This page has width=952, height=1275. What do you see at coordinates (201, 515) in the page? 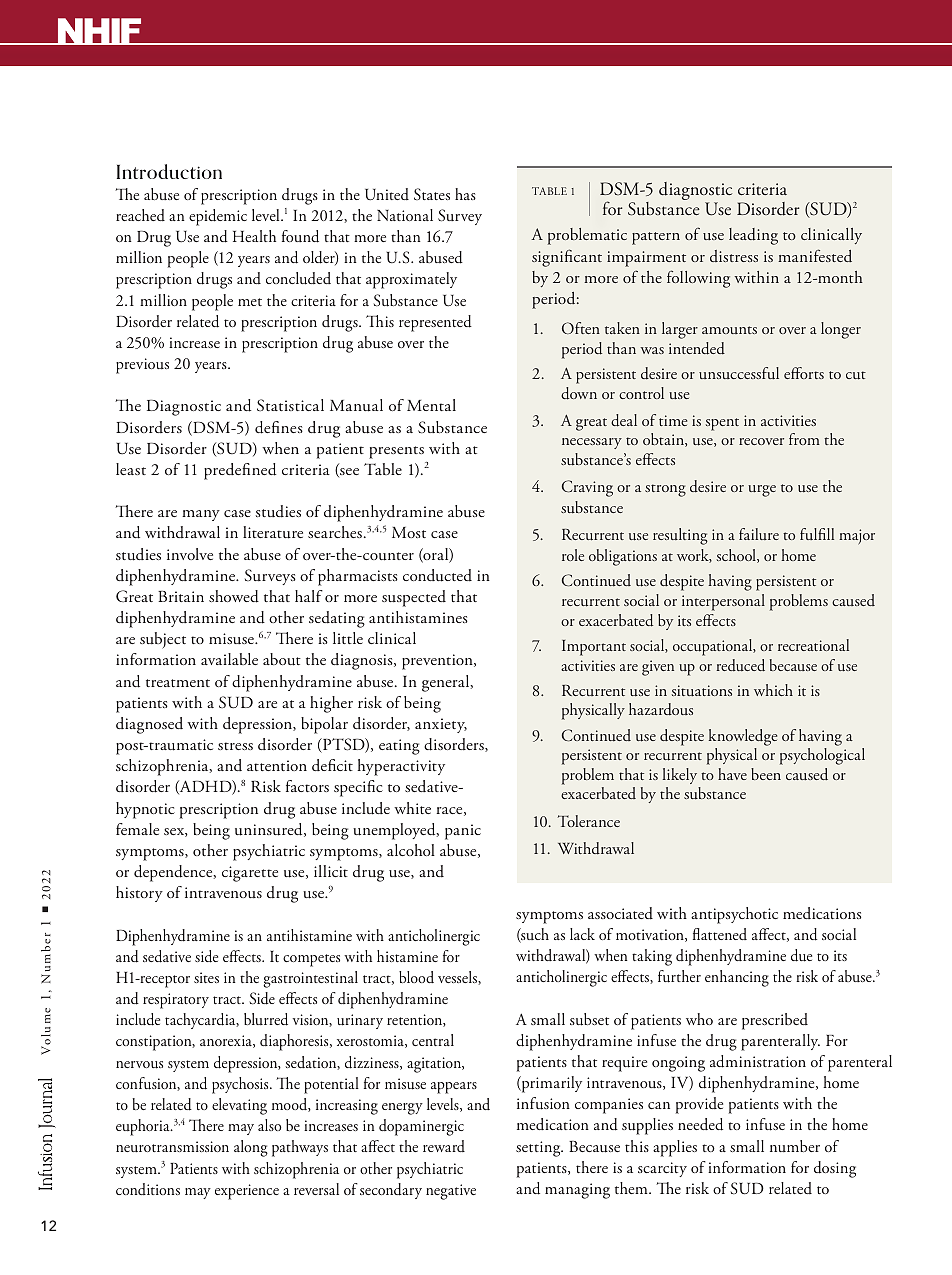
I see `many` at bounding box center [201, 515].
